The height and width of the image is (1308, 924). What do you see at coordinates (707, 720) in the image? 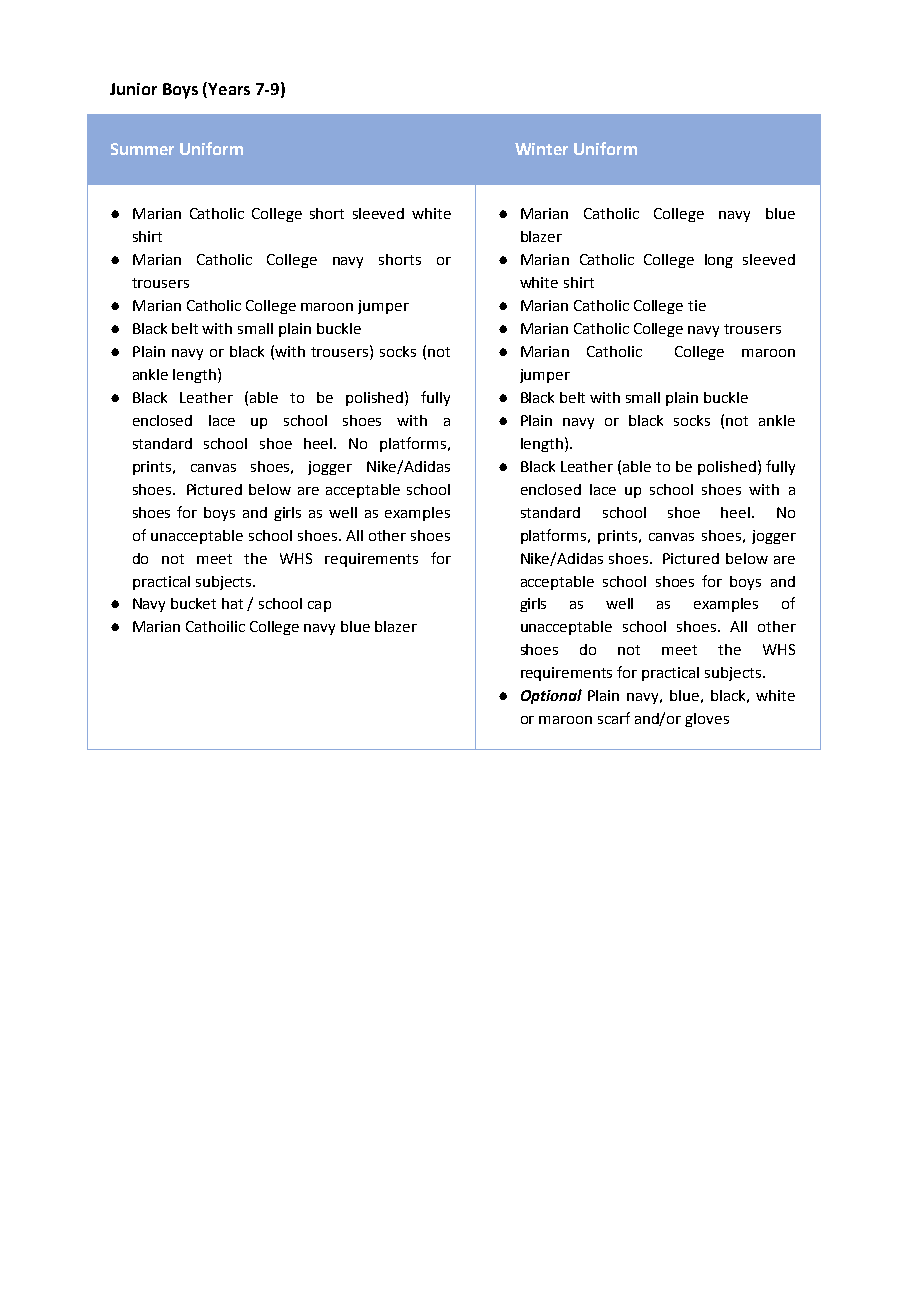
I see `gloves` at bounding box center [707, 720].
